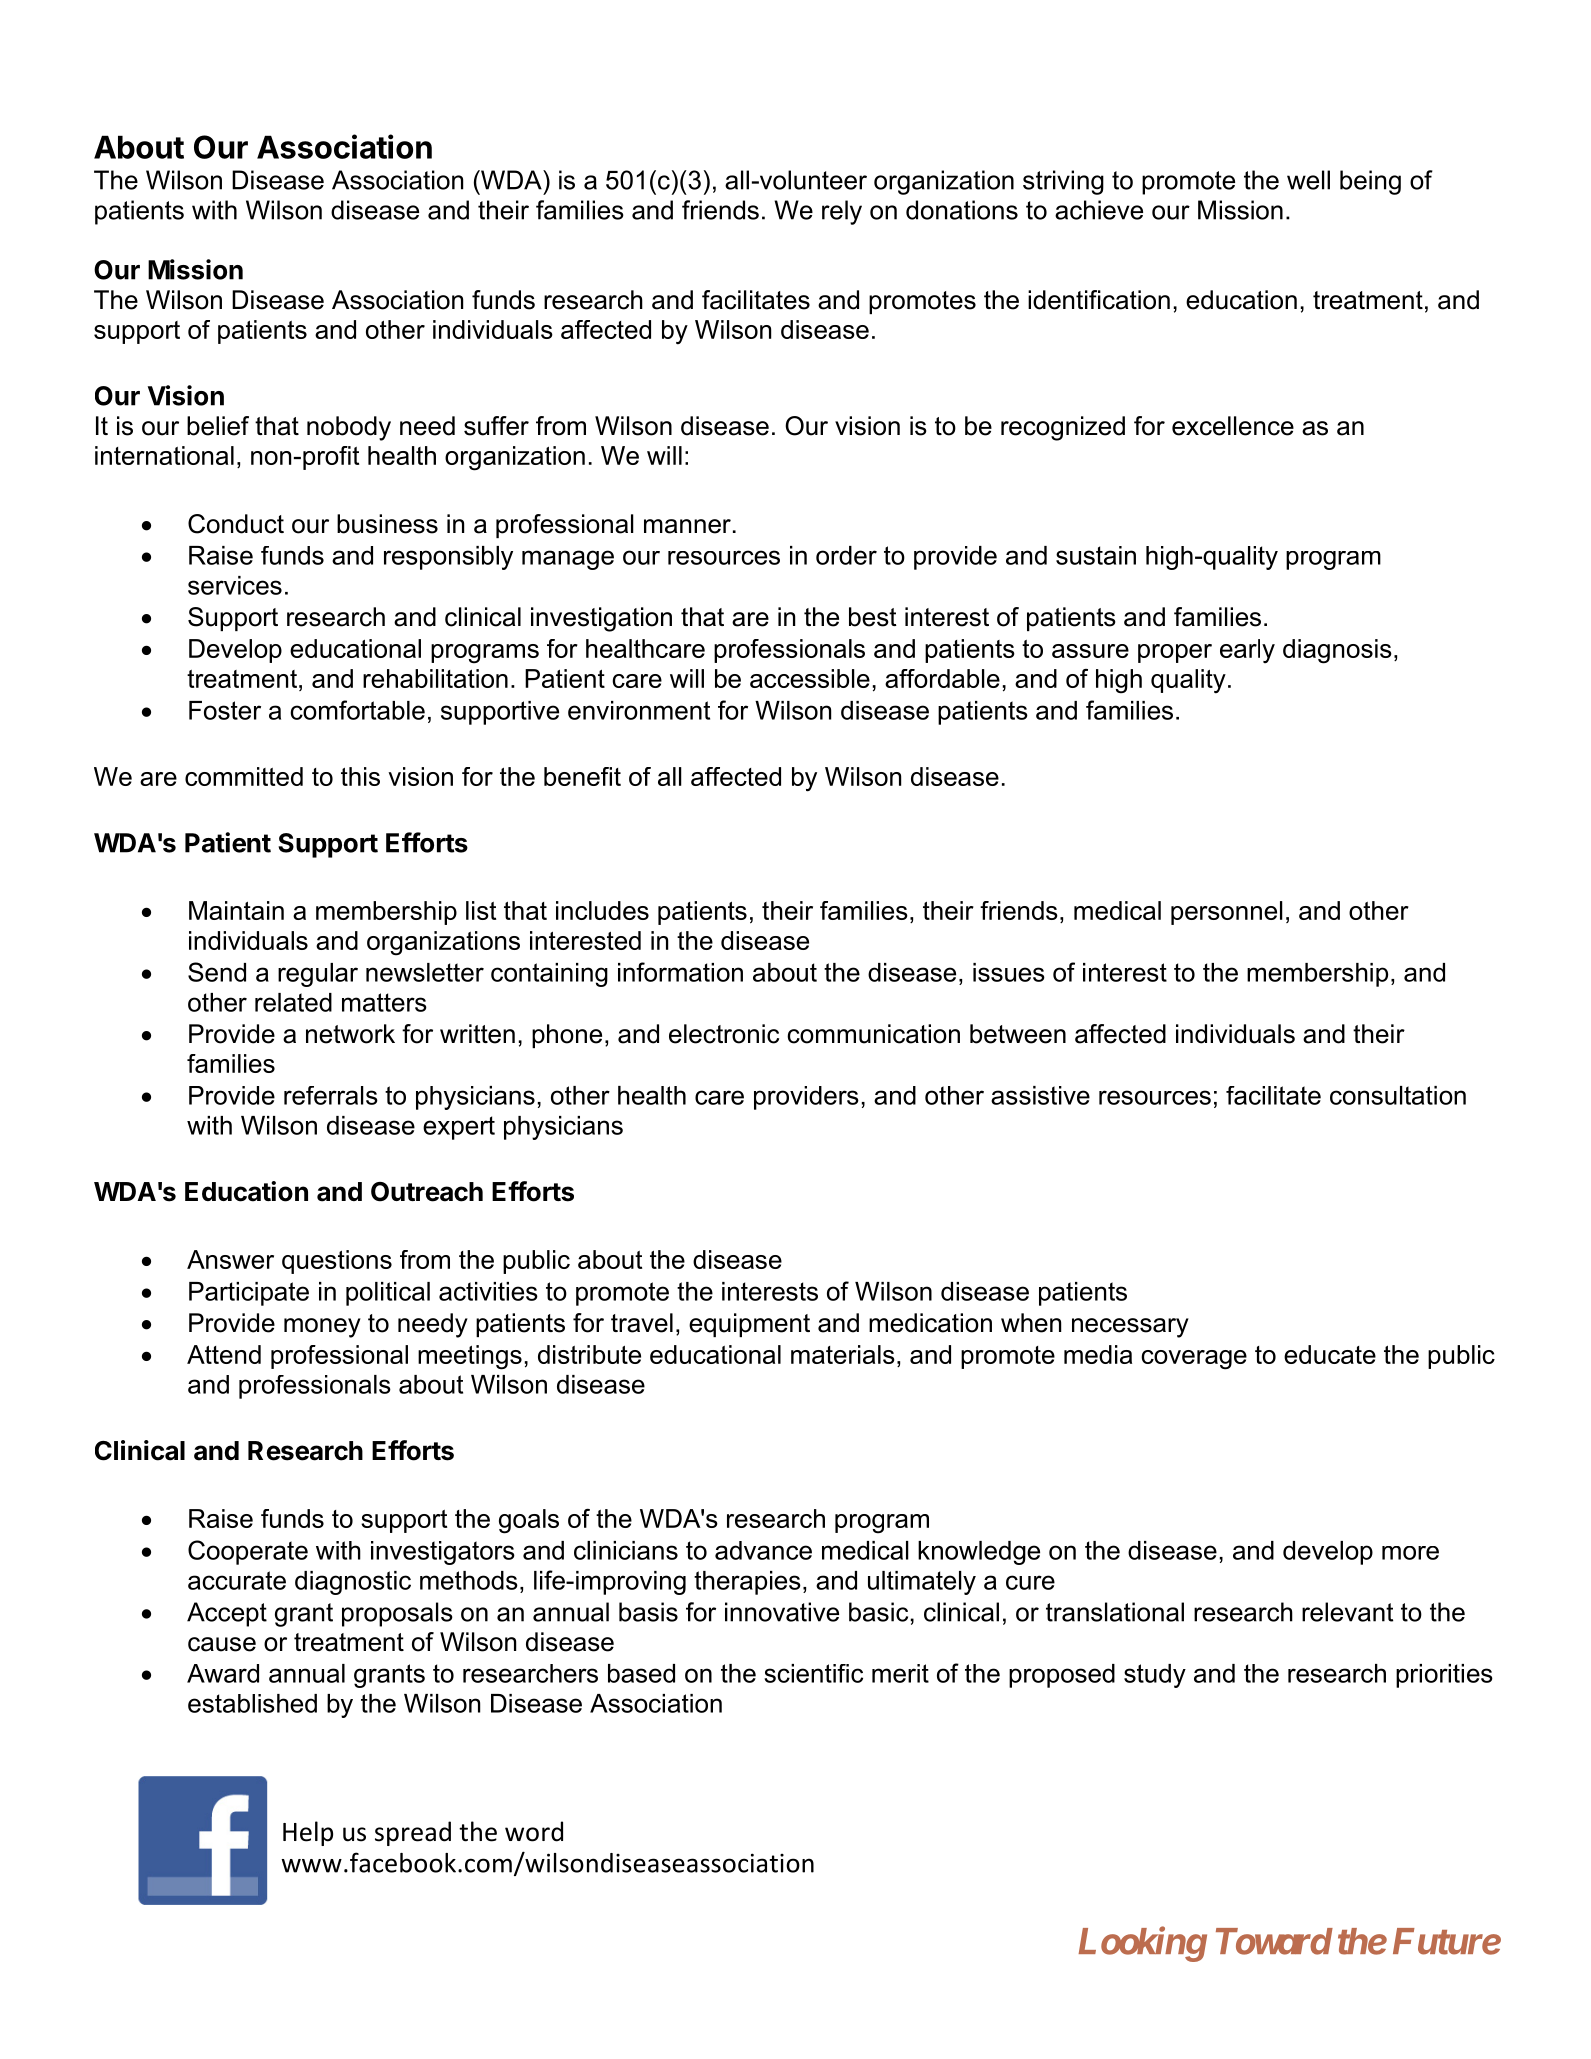 This page has width=1591, height=2059. What do you see at coordinates (1330, 1354) in the page?
I see `educate` at bounding box center [1330, 1354].
